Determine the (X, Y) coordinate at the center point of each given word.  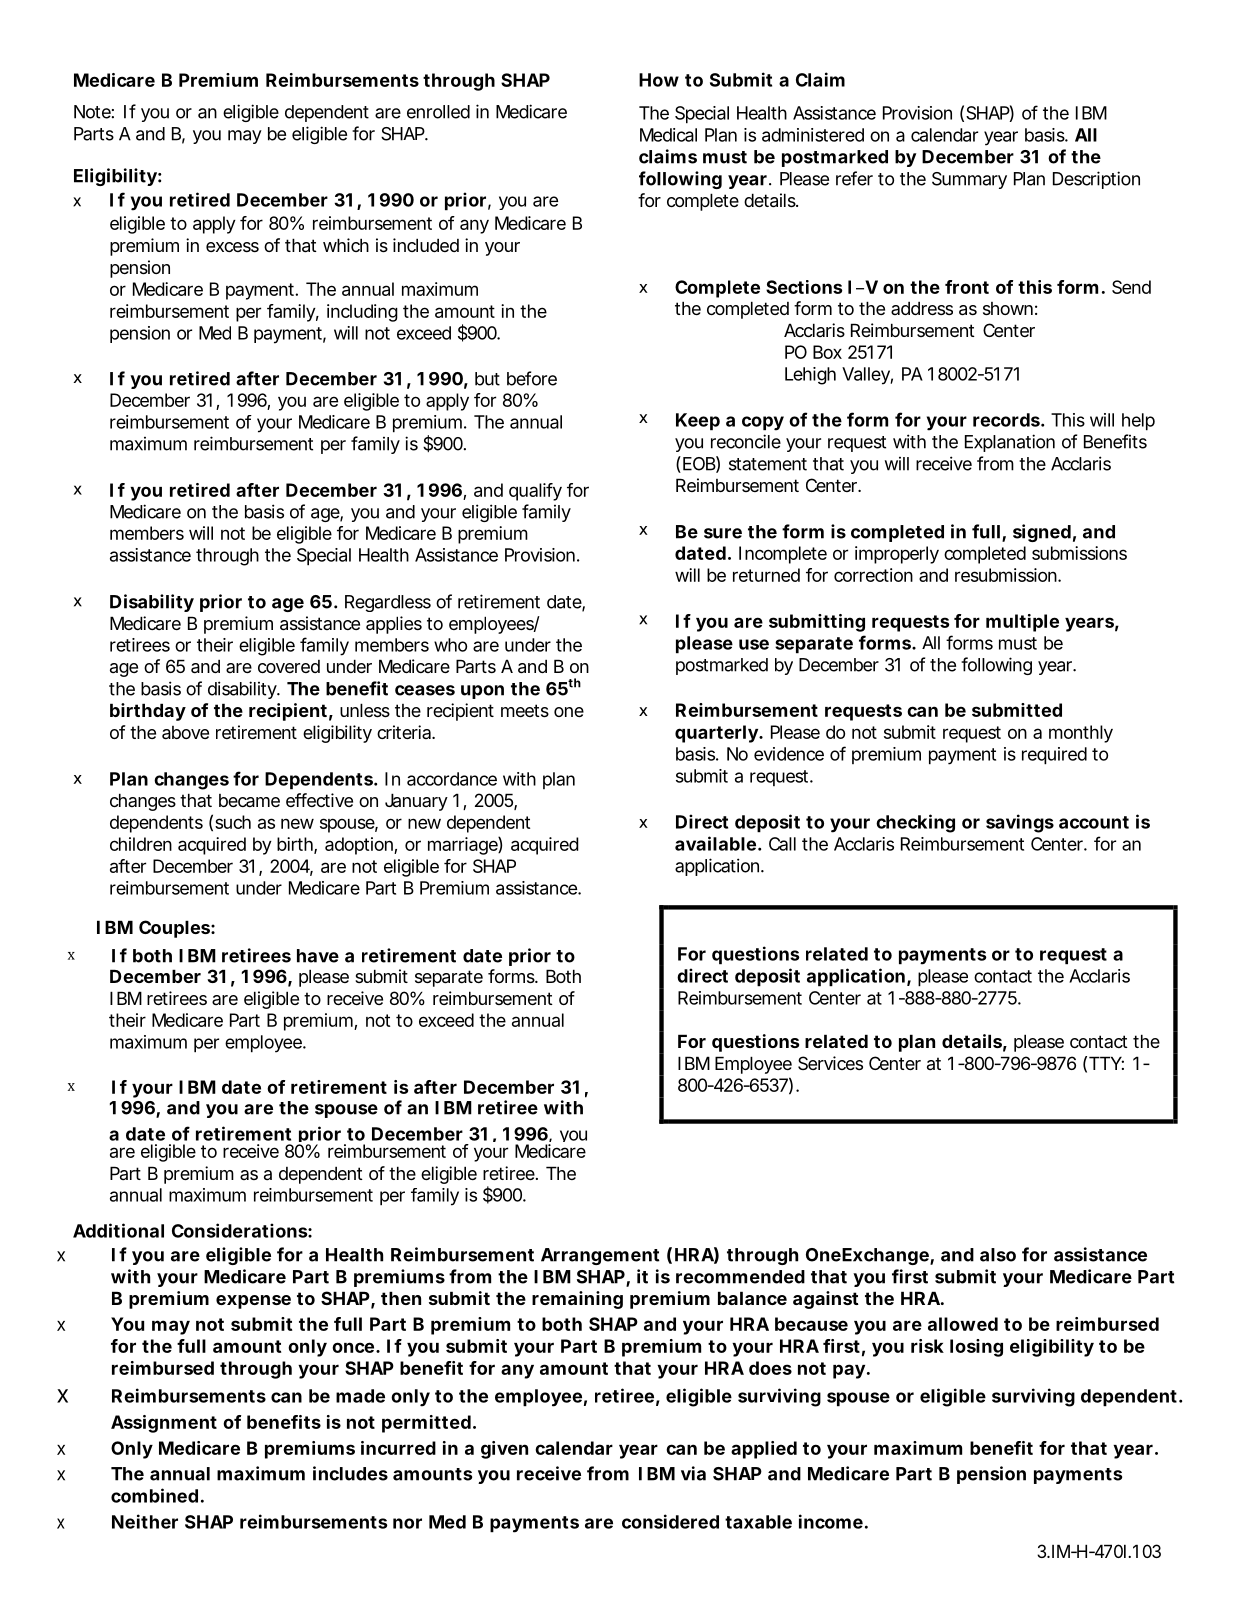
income (831, 1521)
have (318, 956)
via (693, 1473)
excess (232, 247)
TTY (1105, 1063)
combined (154, 1495)
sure (723, 533)
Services (830, 1063)
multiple (1022, 623)
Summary (969, 180)
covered (289, 666)
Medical (668, 135)
